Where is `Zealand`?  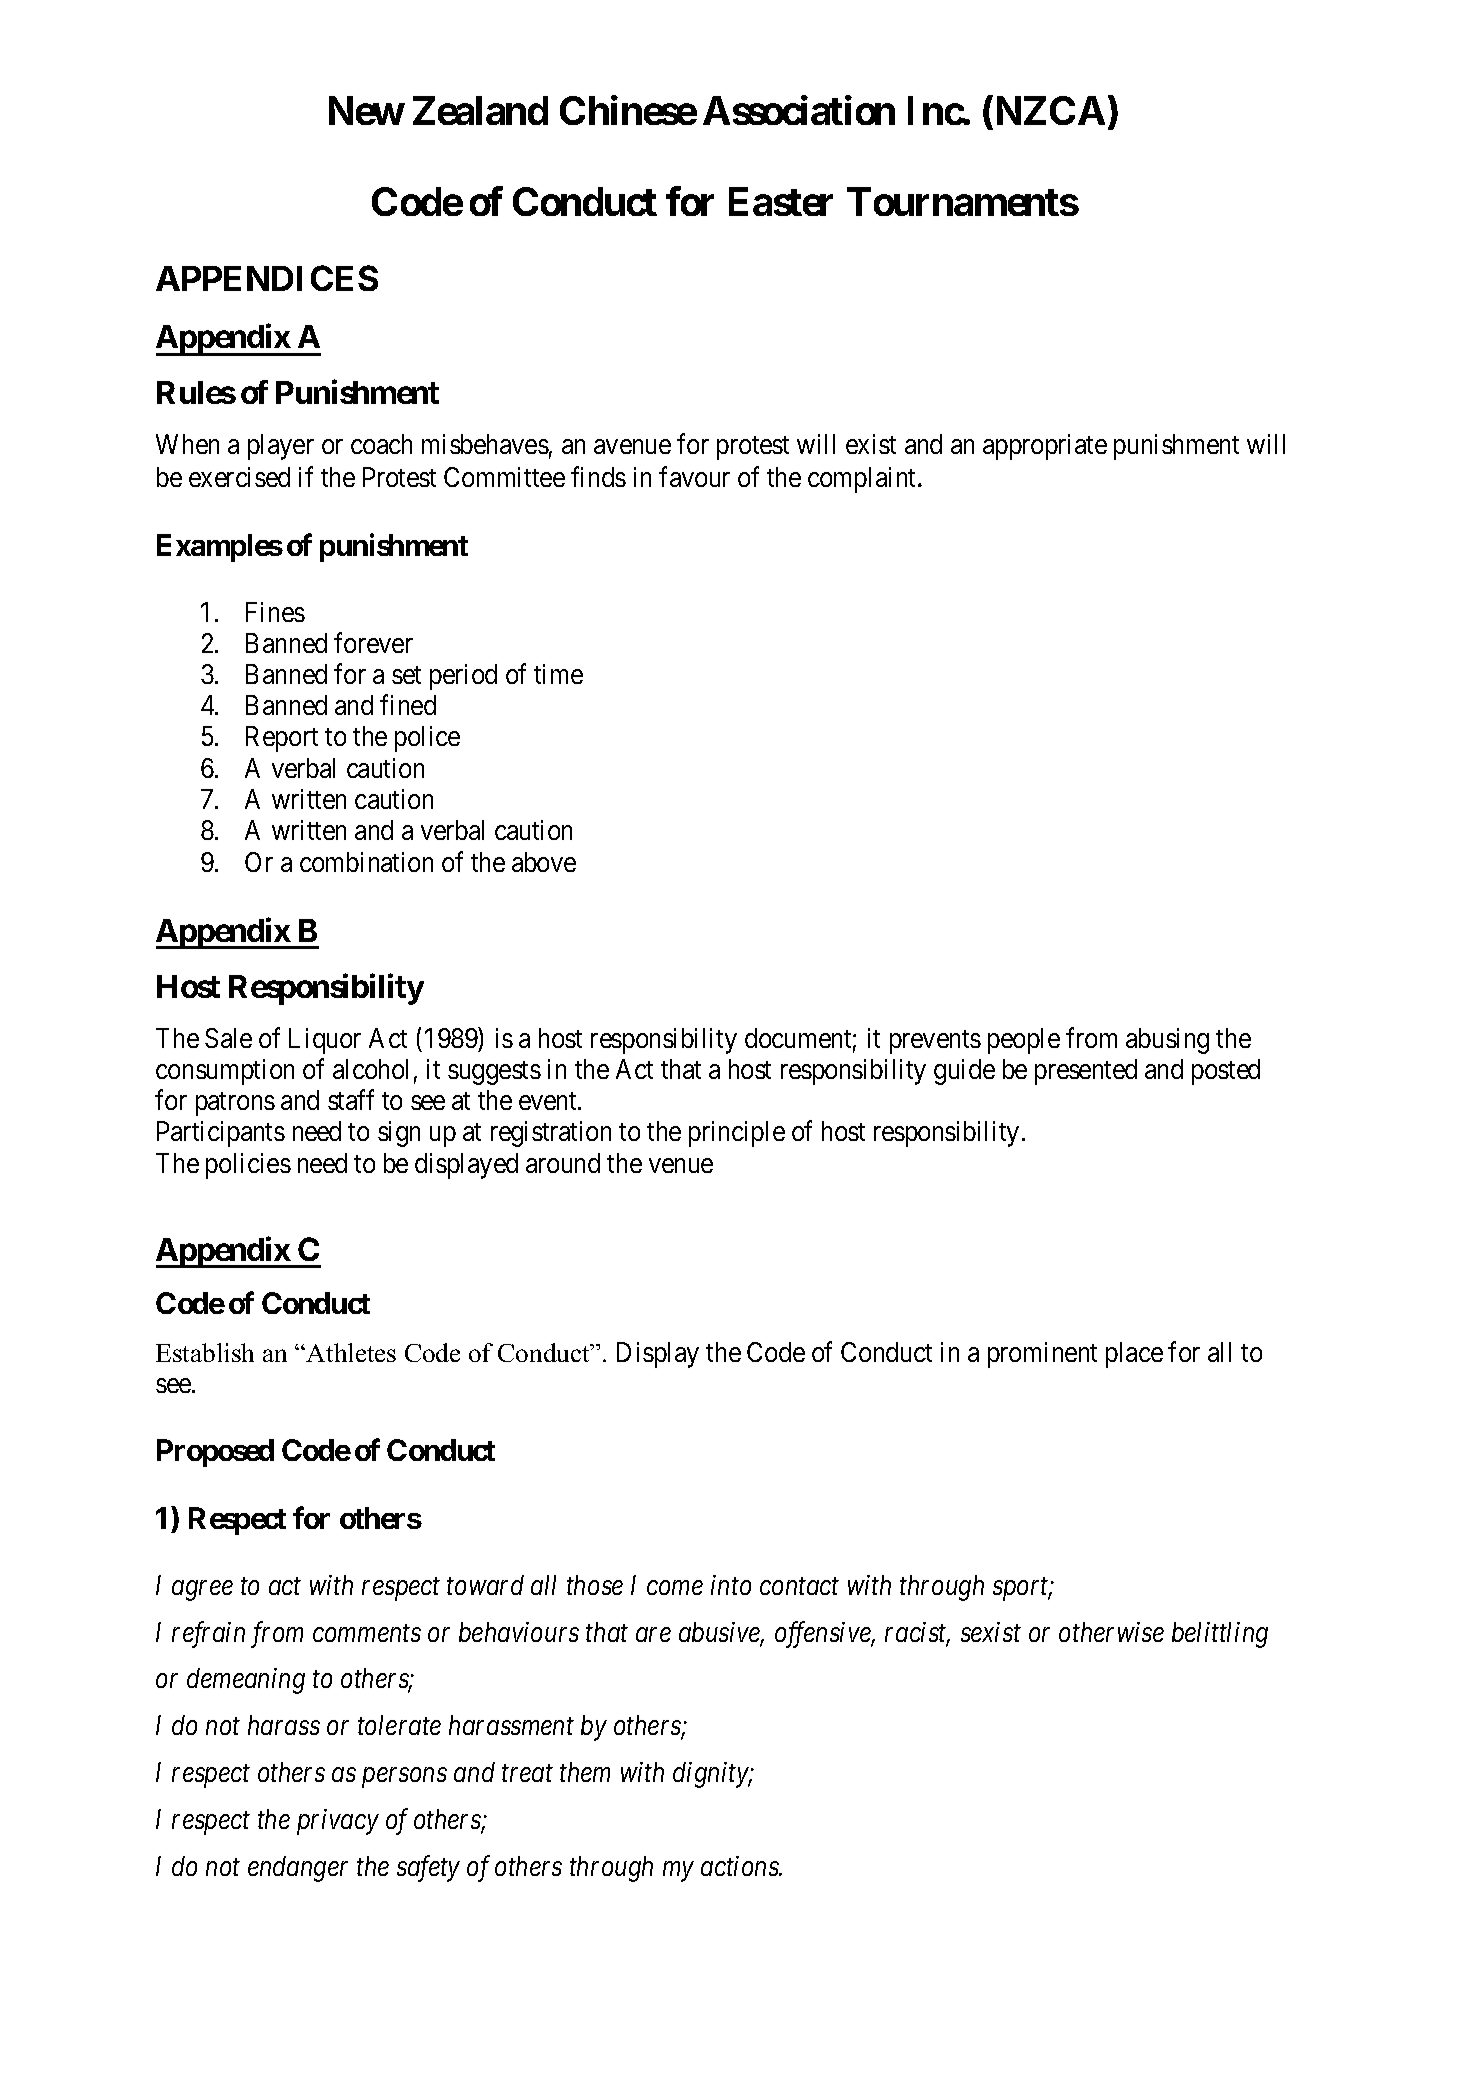 Zealand is located at coordinates (480, 111).
